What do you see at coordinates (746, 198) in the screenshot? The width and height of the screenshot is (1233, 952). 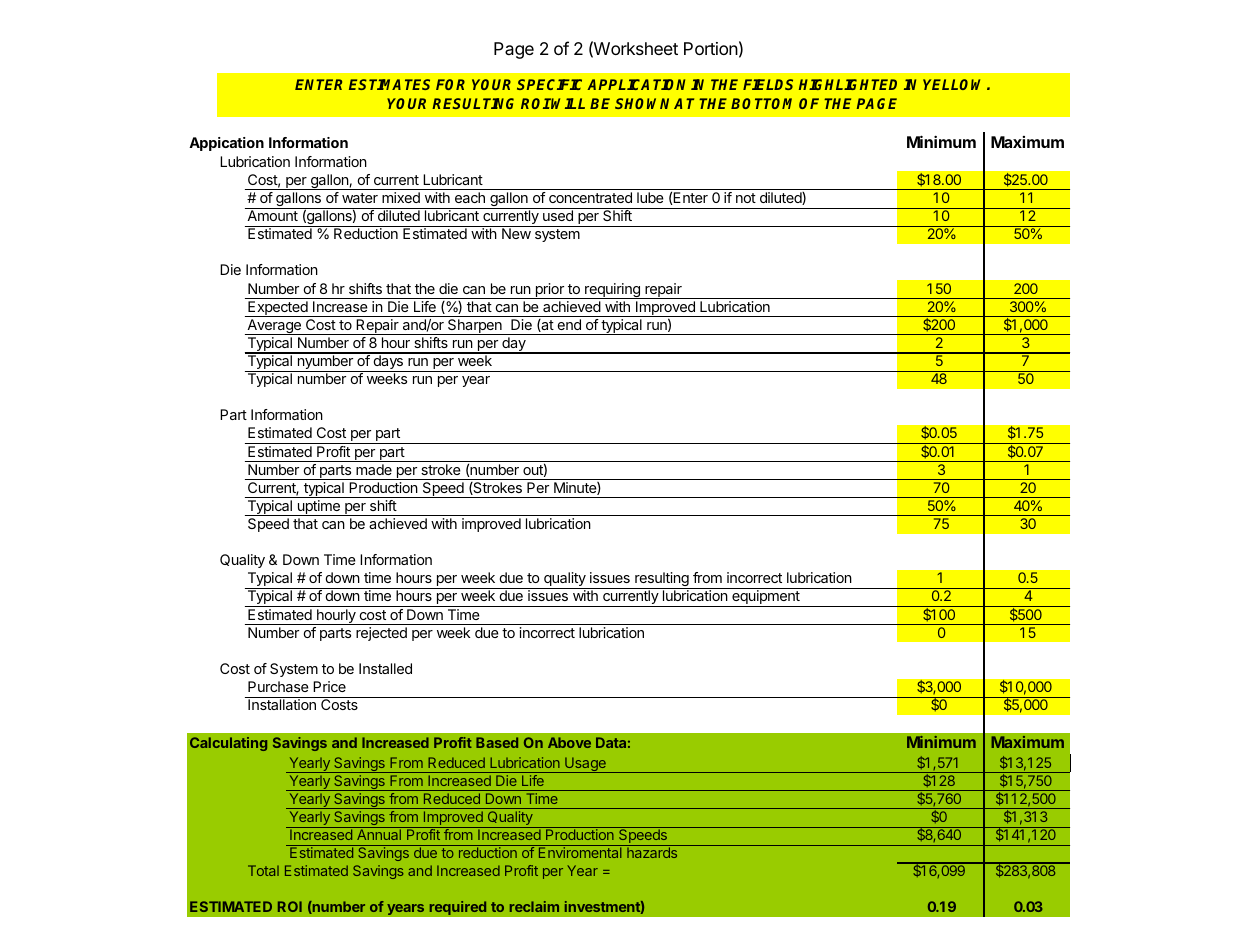 I see `not` at bounding box center [746, 198].
